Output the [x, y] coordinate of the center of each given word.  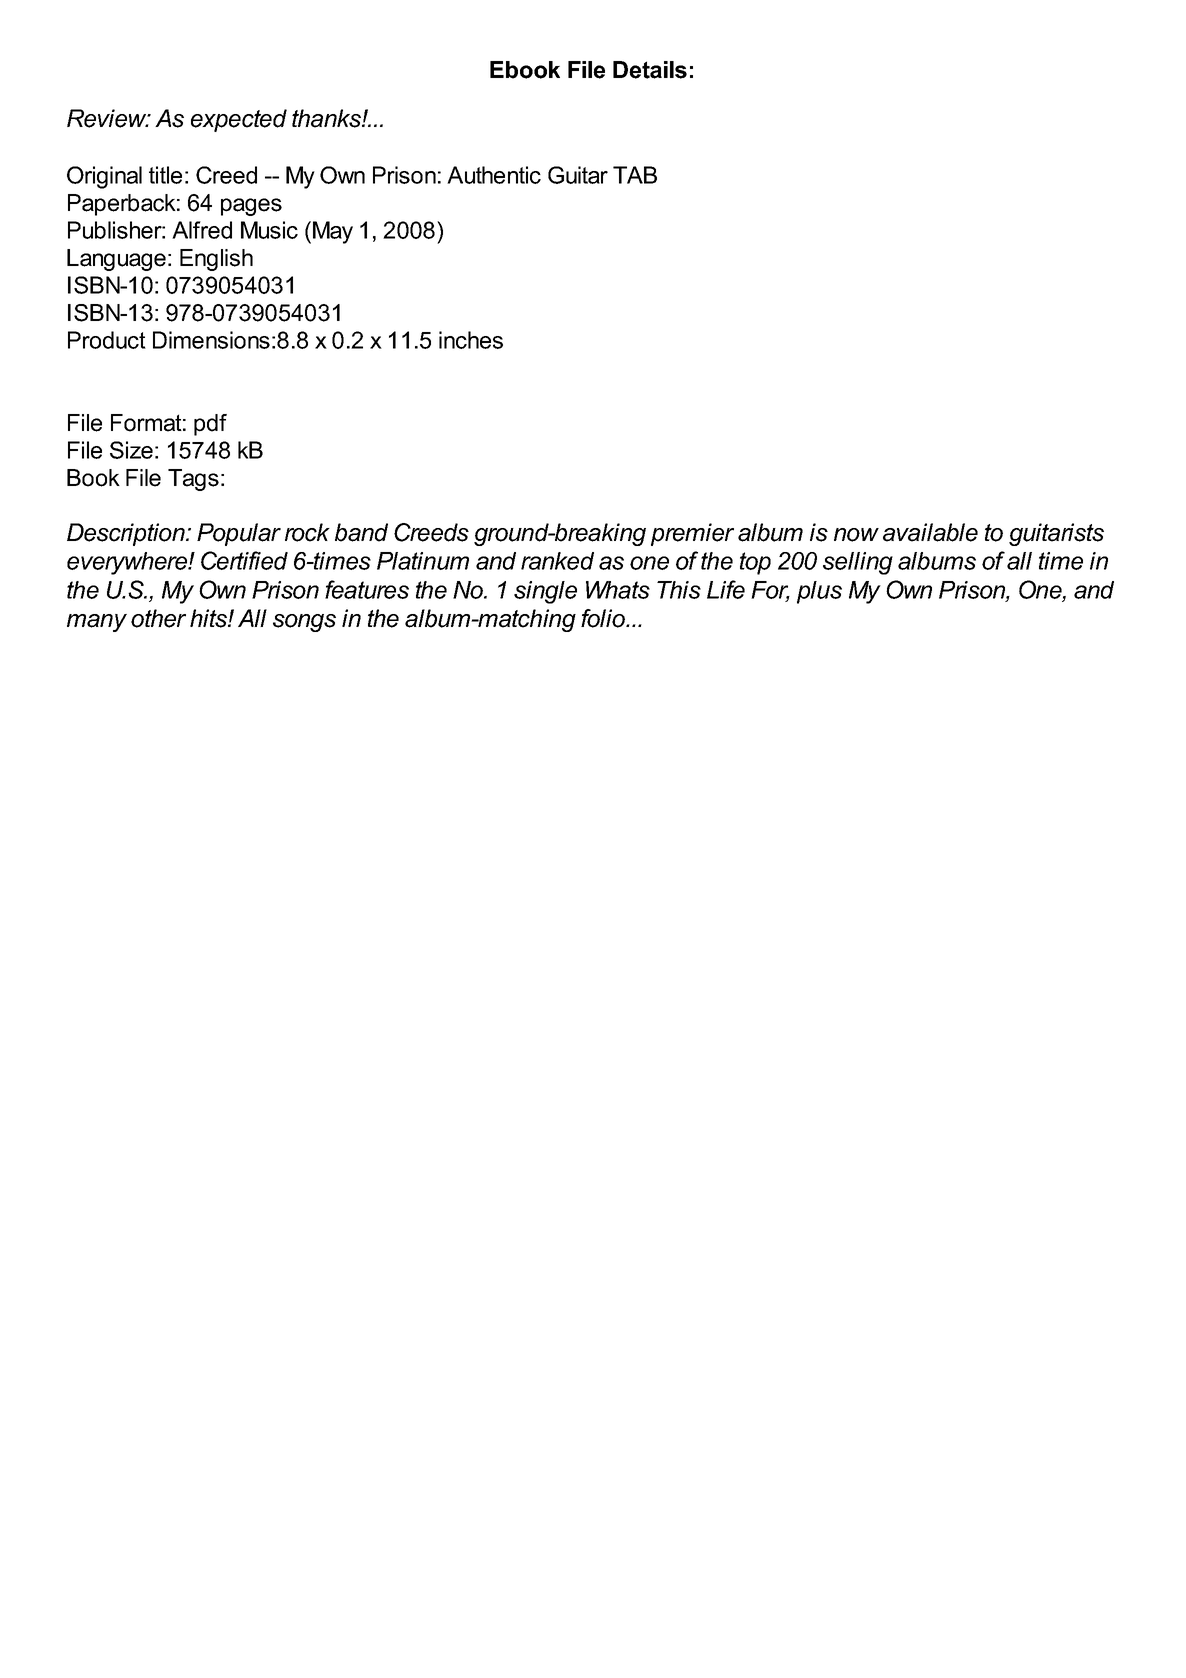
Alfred [202, 230]
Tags [193, 480]
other [158, 618]
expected [239, 120]
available [930, 532]
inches [471, 340]
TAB [635, 175]
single [545, 592]
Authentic [494, 175]
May [333, 232]
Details [650, 70]
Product [107, 340]
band [361, 532]
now [856, 535]
